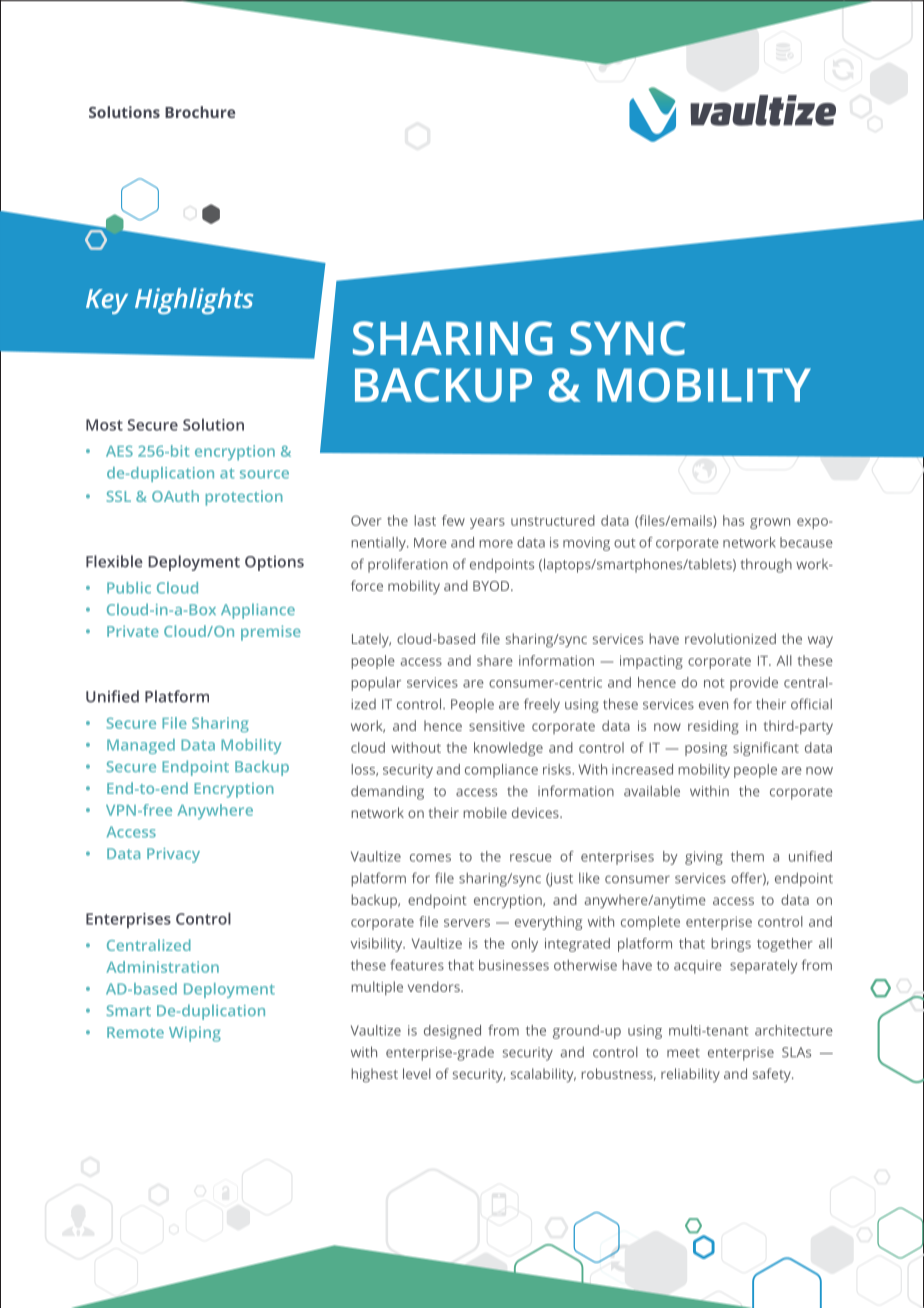 This document has width=924, height=1308. I want to click on Managed, so click(141, 746).
